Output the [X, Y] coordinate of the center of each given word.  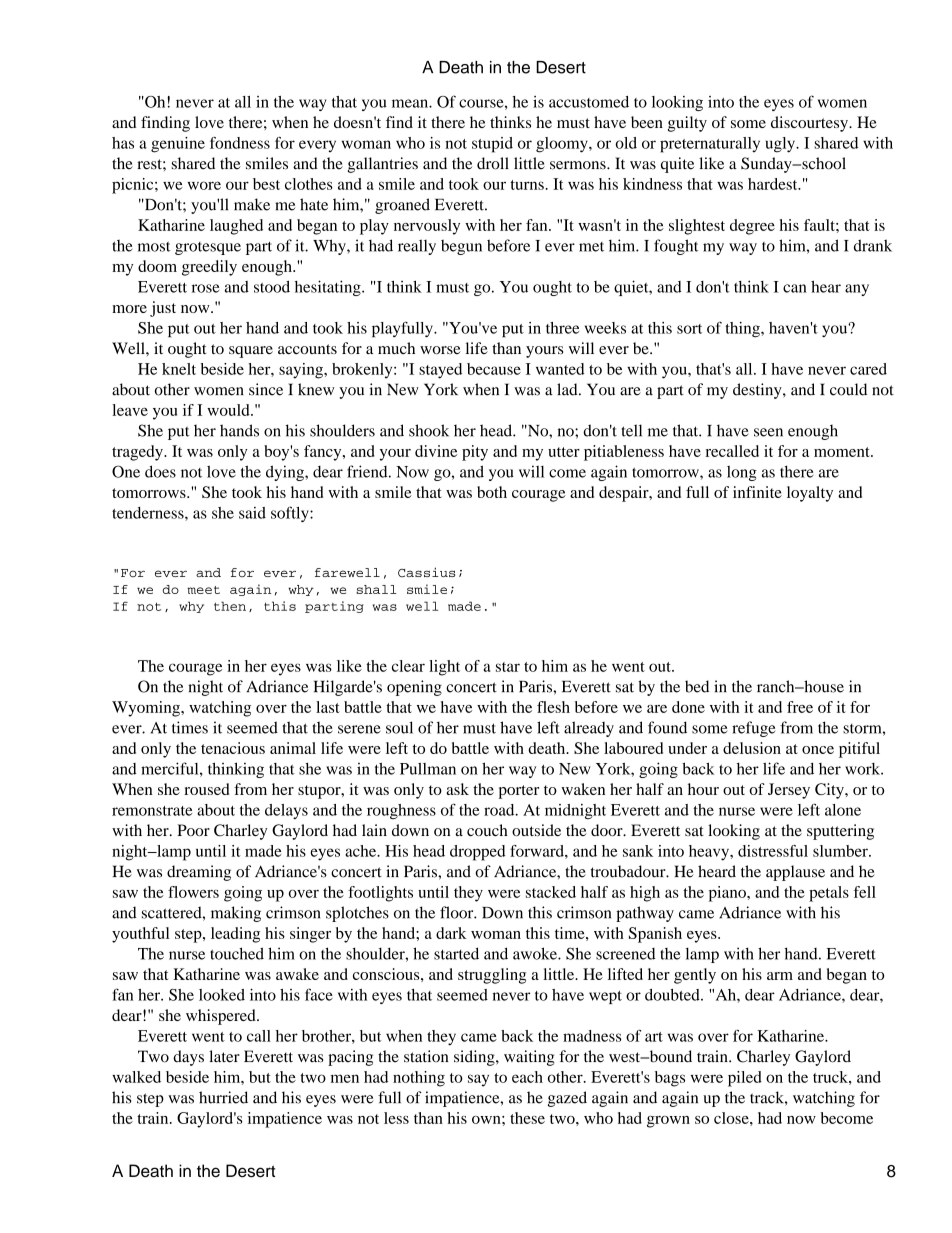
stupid [492, 145]
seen [768, 432]
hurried [223, 1097]
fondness [240, 143]
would [229, 410]
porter [519, 792]
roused [207, 789]
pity [475, 453]
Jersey [789, 791]
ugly [781, 145]
